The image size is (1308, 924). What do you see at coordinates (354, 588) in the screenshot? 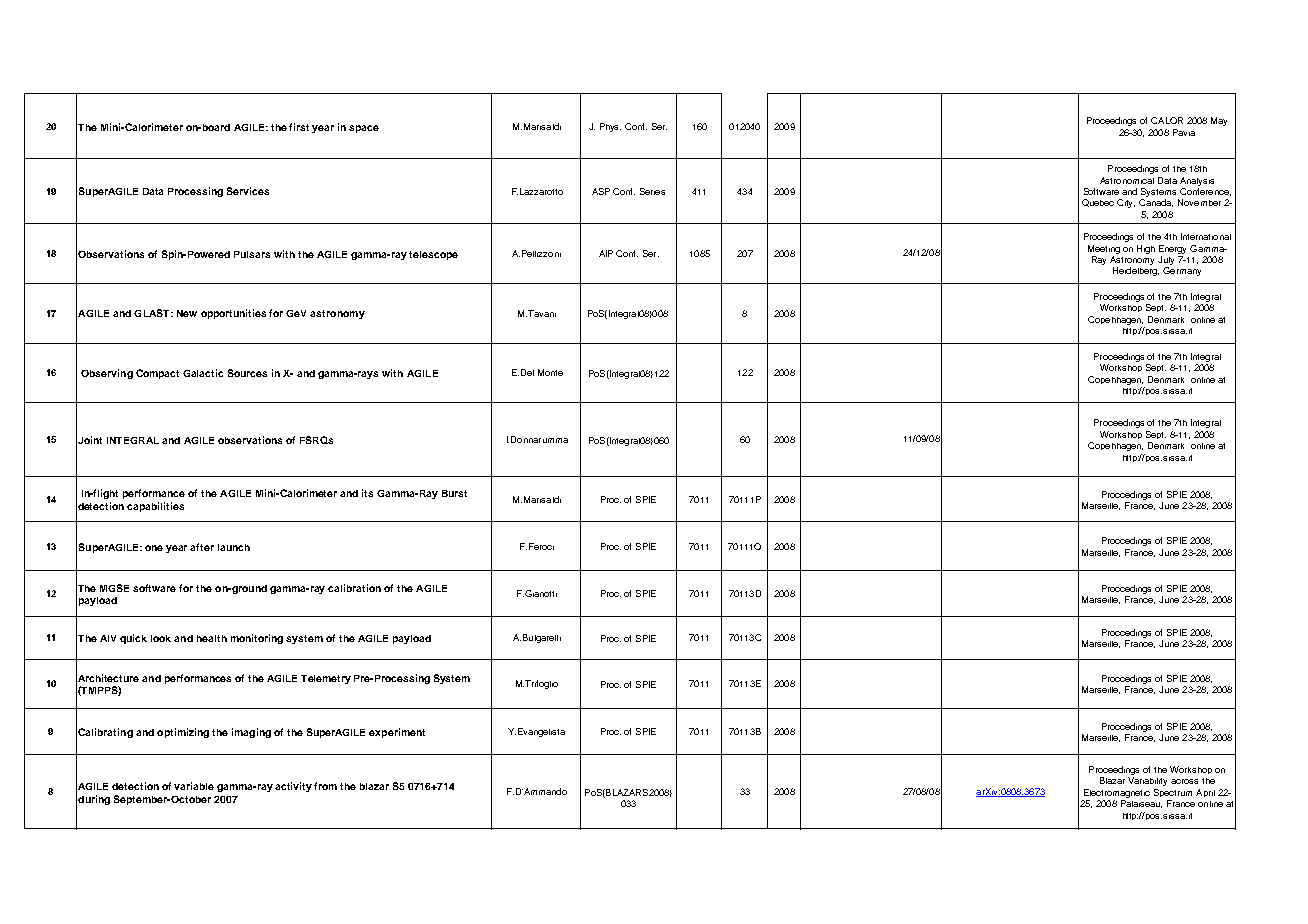
I see `calibration` at bounding box center [354, 588].
